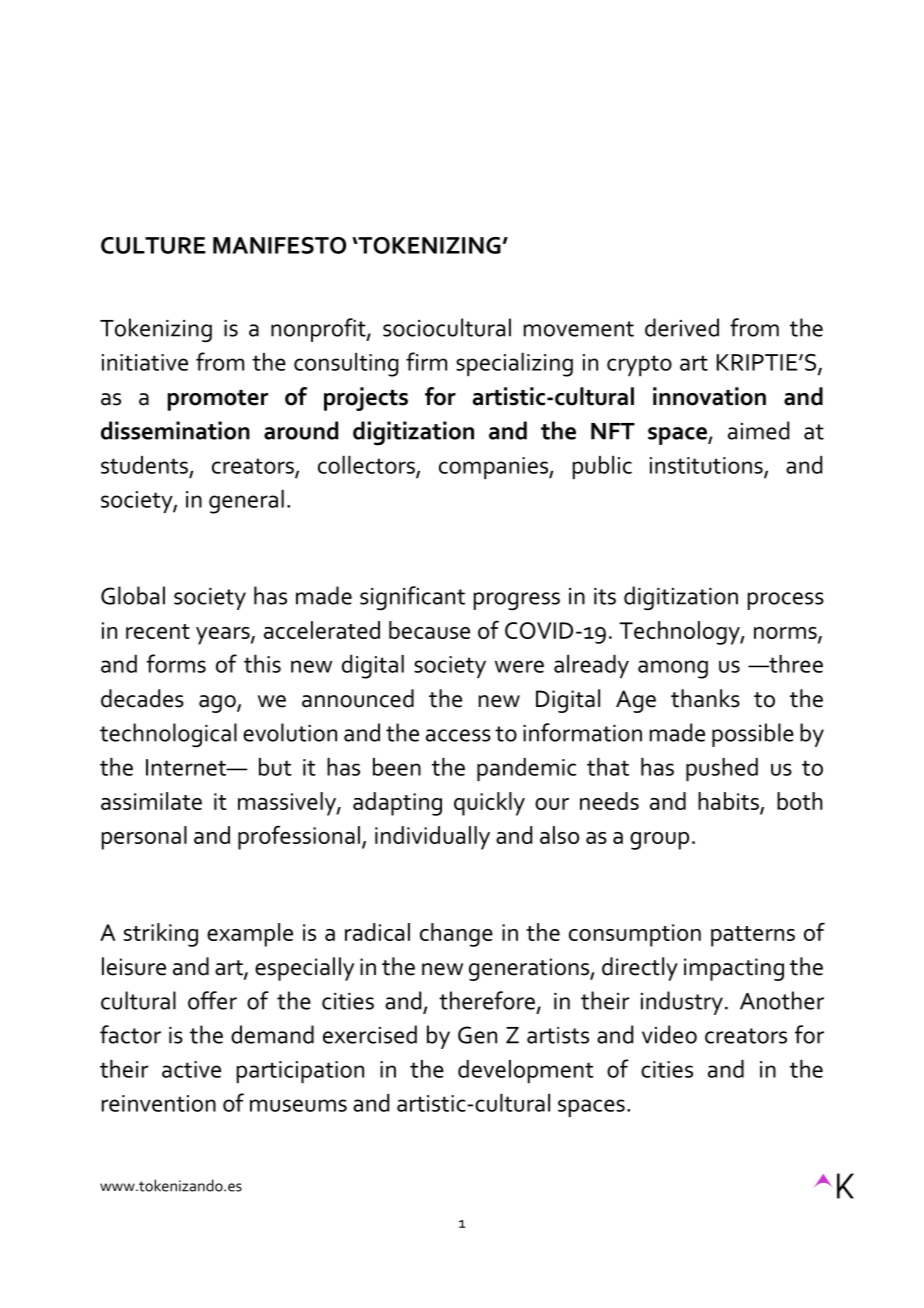 The image size is (924, 1308). Describe the element at coordinates (682, 327) in the screenshot. I see `derived` at that location.
